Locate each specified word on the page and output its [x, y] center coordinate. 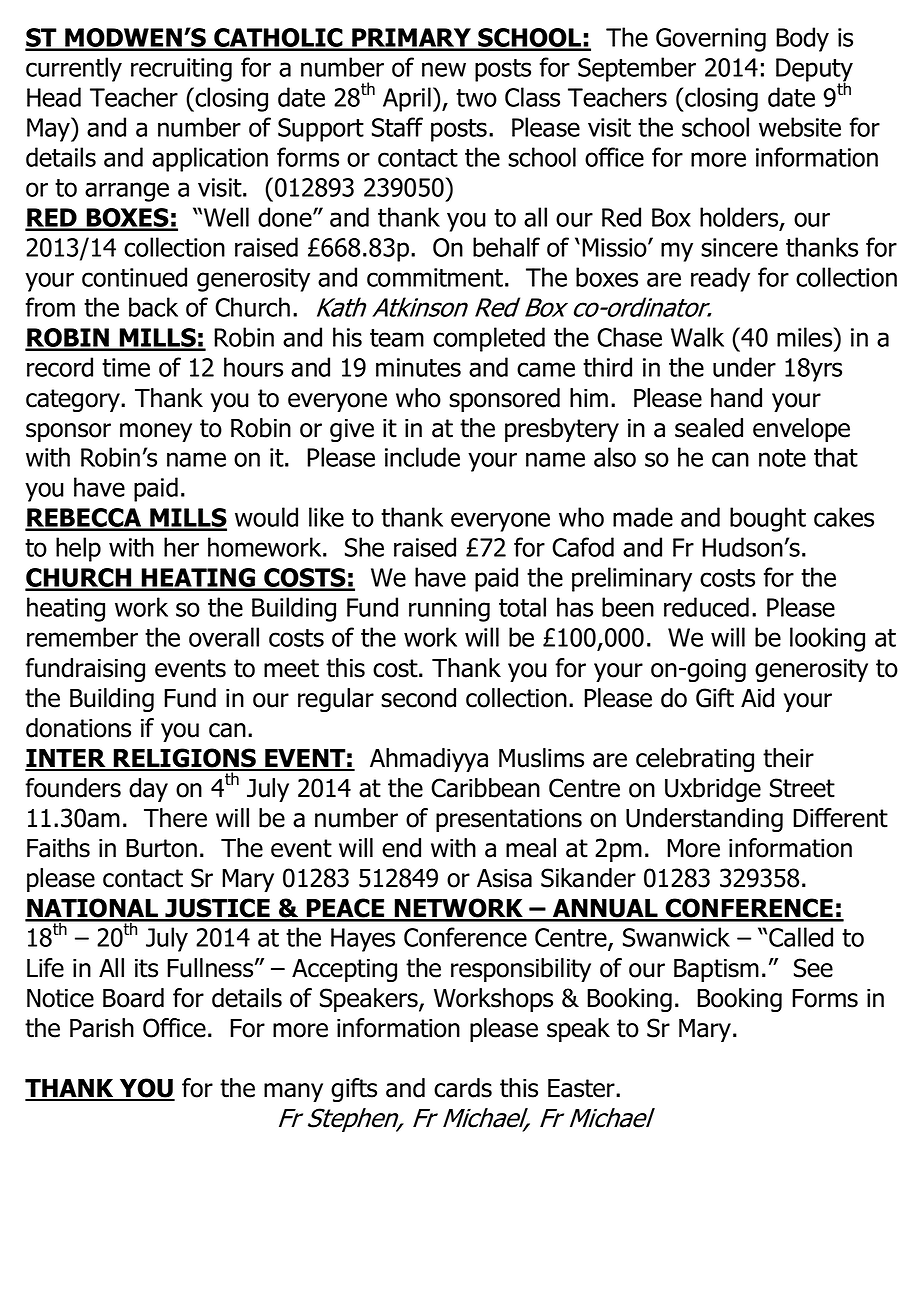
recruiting [181, 70]
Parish [102, 1028]
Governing [711, 40]
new [444, 69]
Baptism [716, 970]
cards [463, 1088]
